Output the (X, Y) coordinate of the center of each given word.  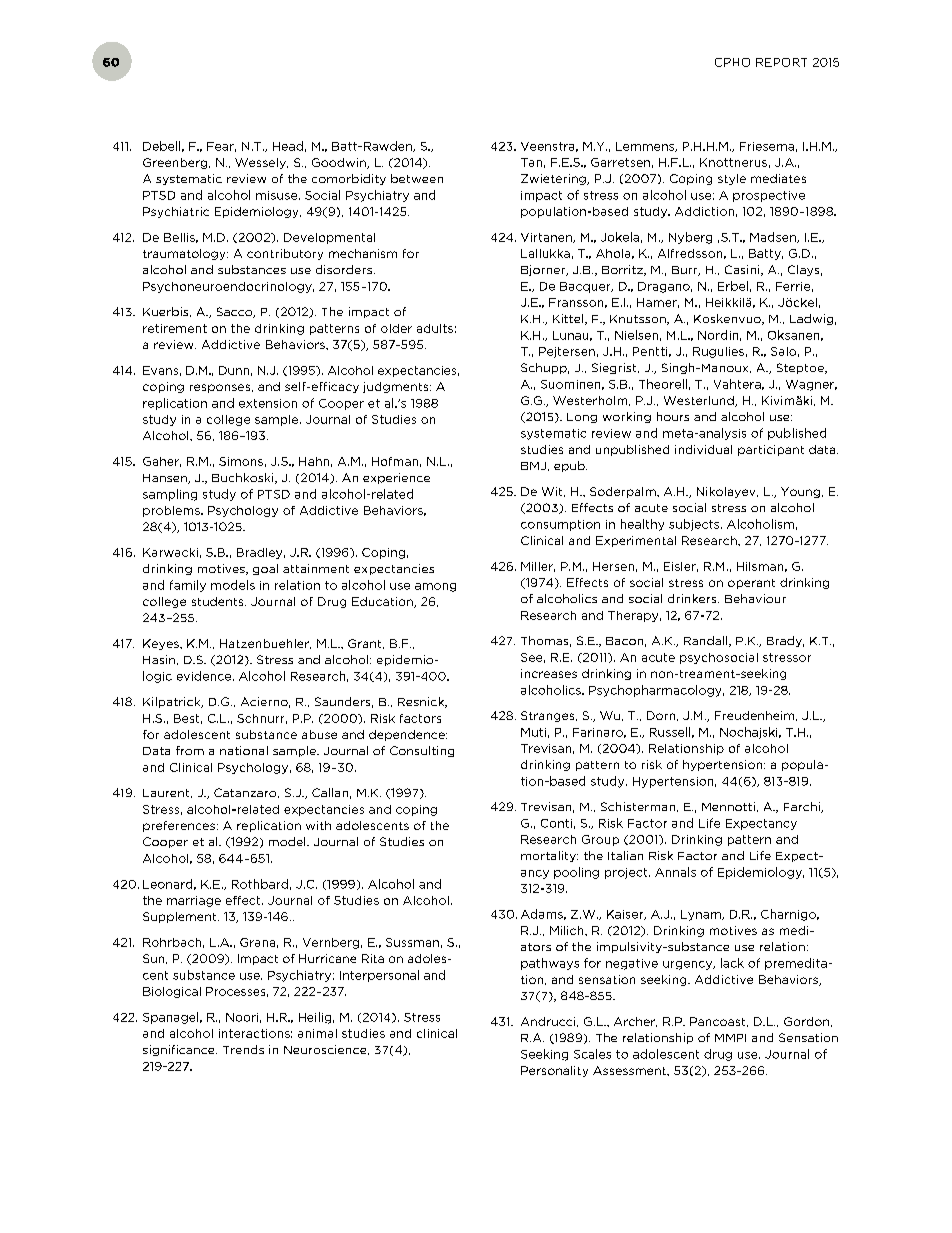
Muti (533, 732)
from (190, 750)
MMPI (730, 1038)
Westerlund (700, 401)
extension (268, 403)
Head (288, 146)
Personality (554, 1071)
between (417, 178)
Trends (243, 1049)
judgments (397, 387)
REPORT (781, 62)
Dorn (662, 716)
